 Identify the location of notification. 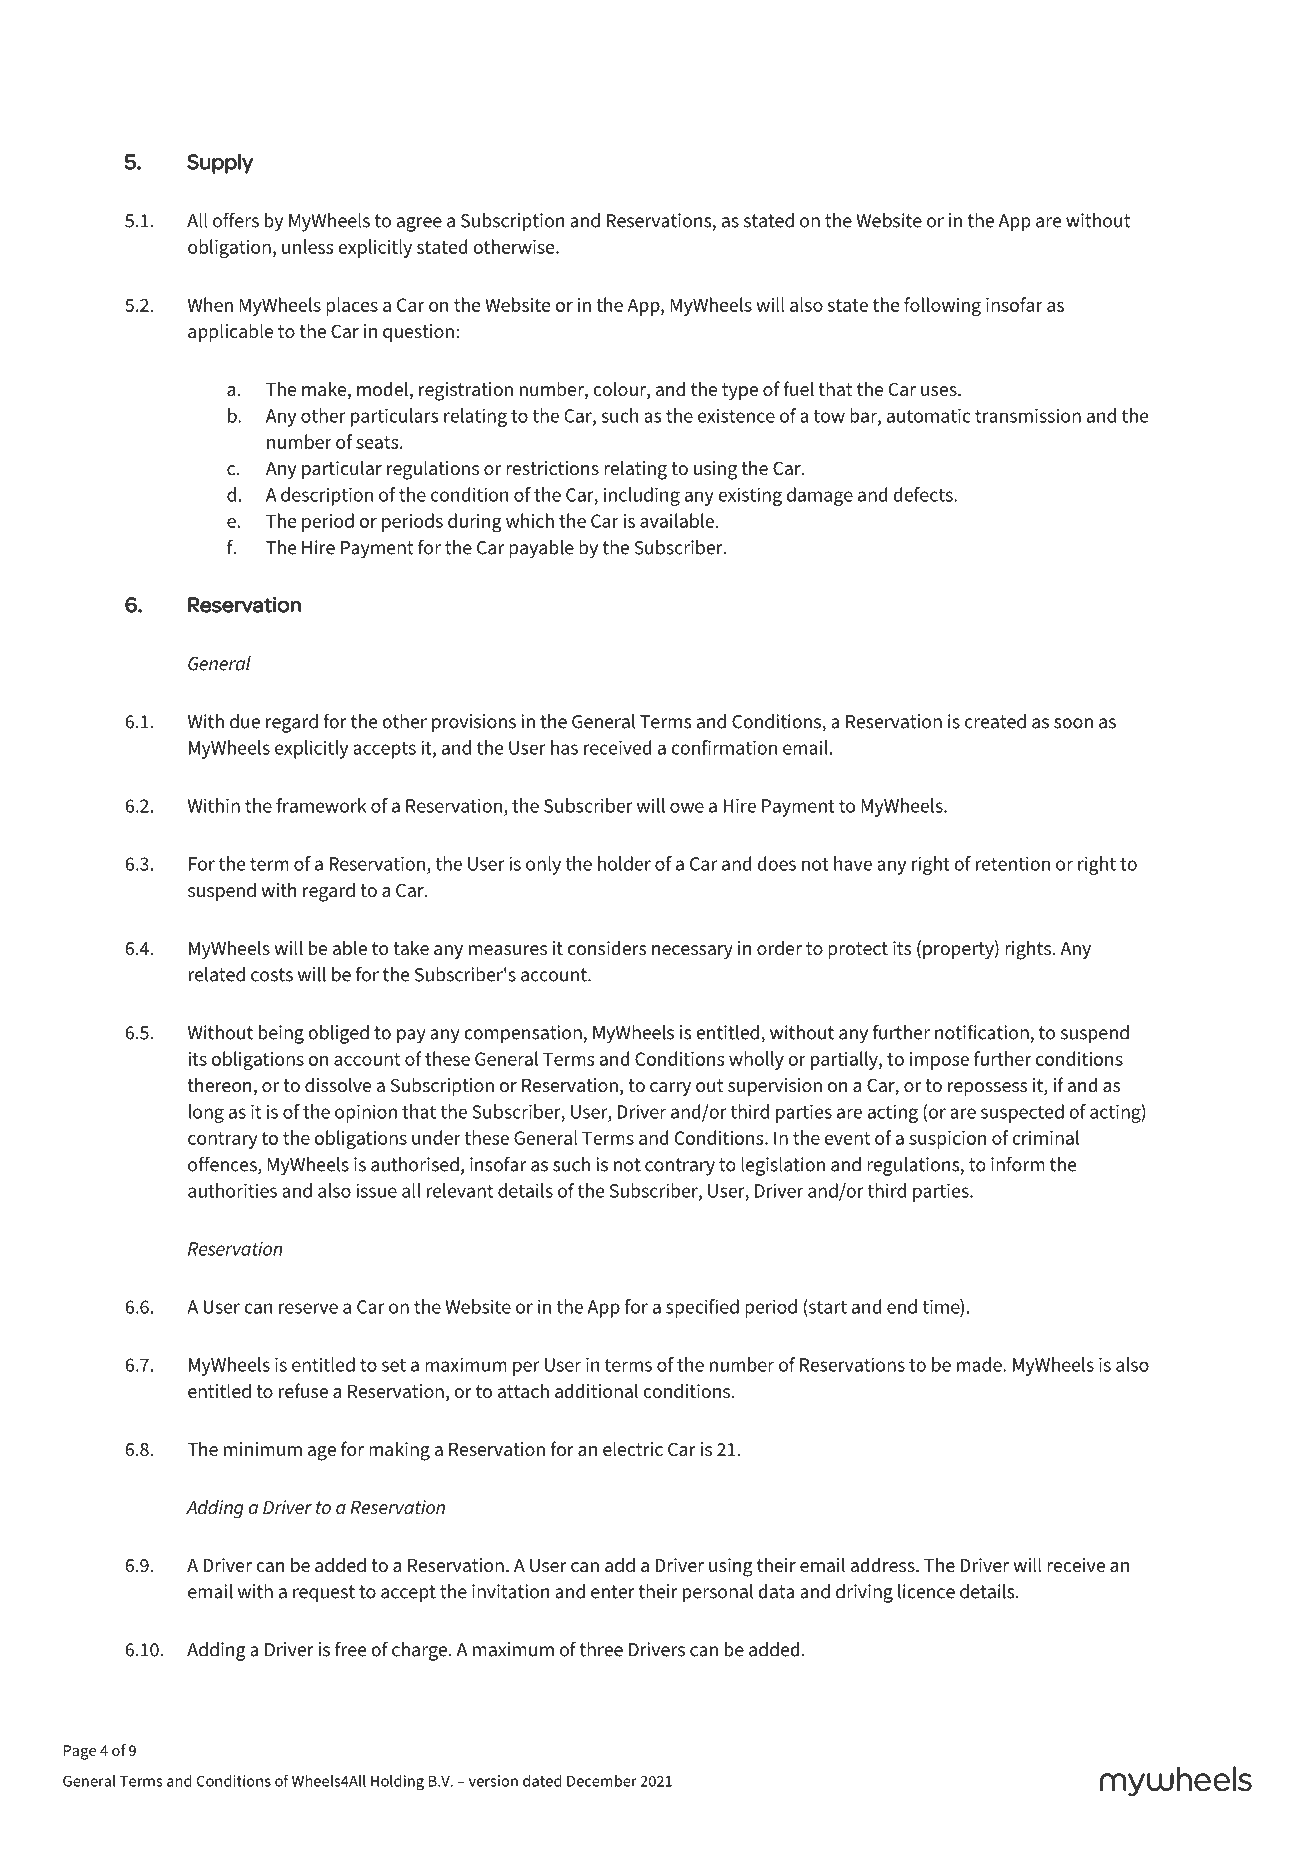
(982, 1032).
